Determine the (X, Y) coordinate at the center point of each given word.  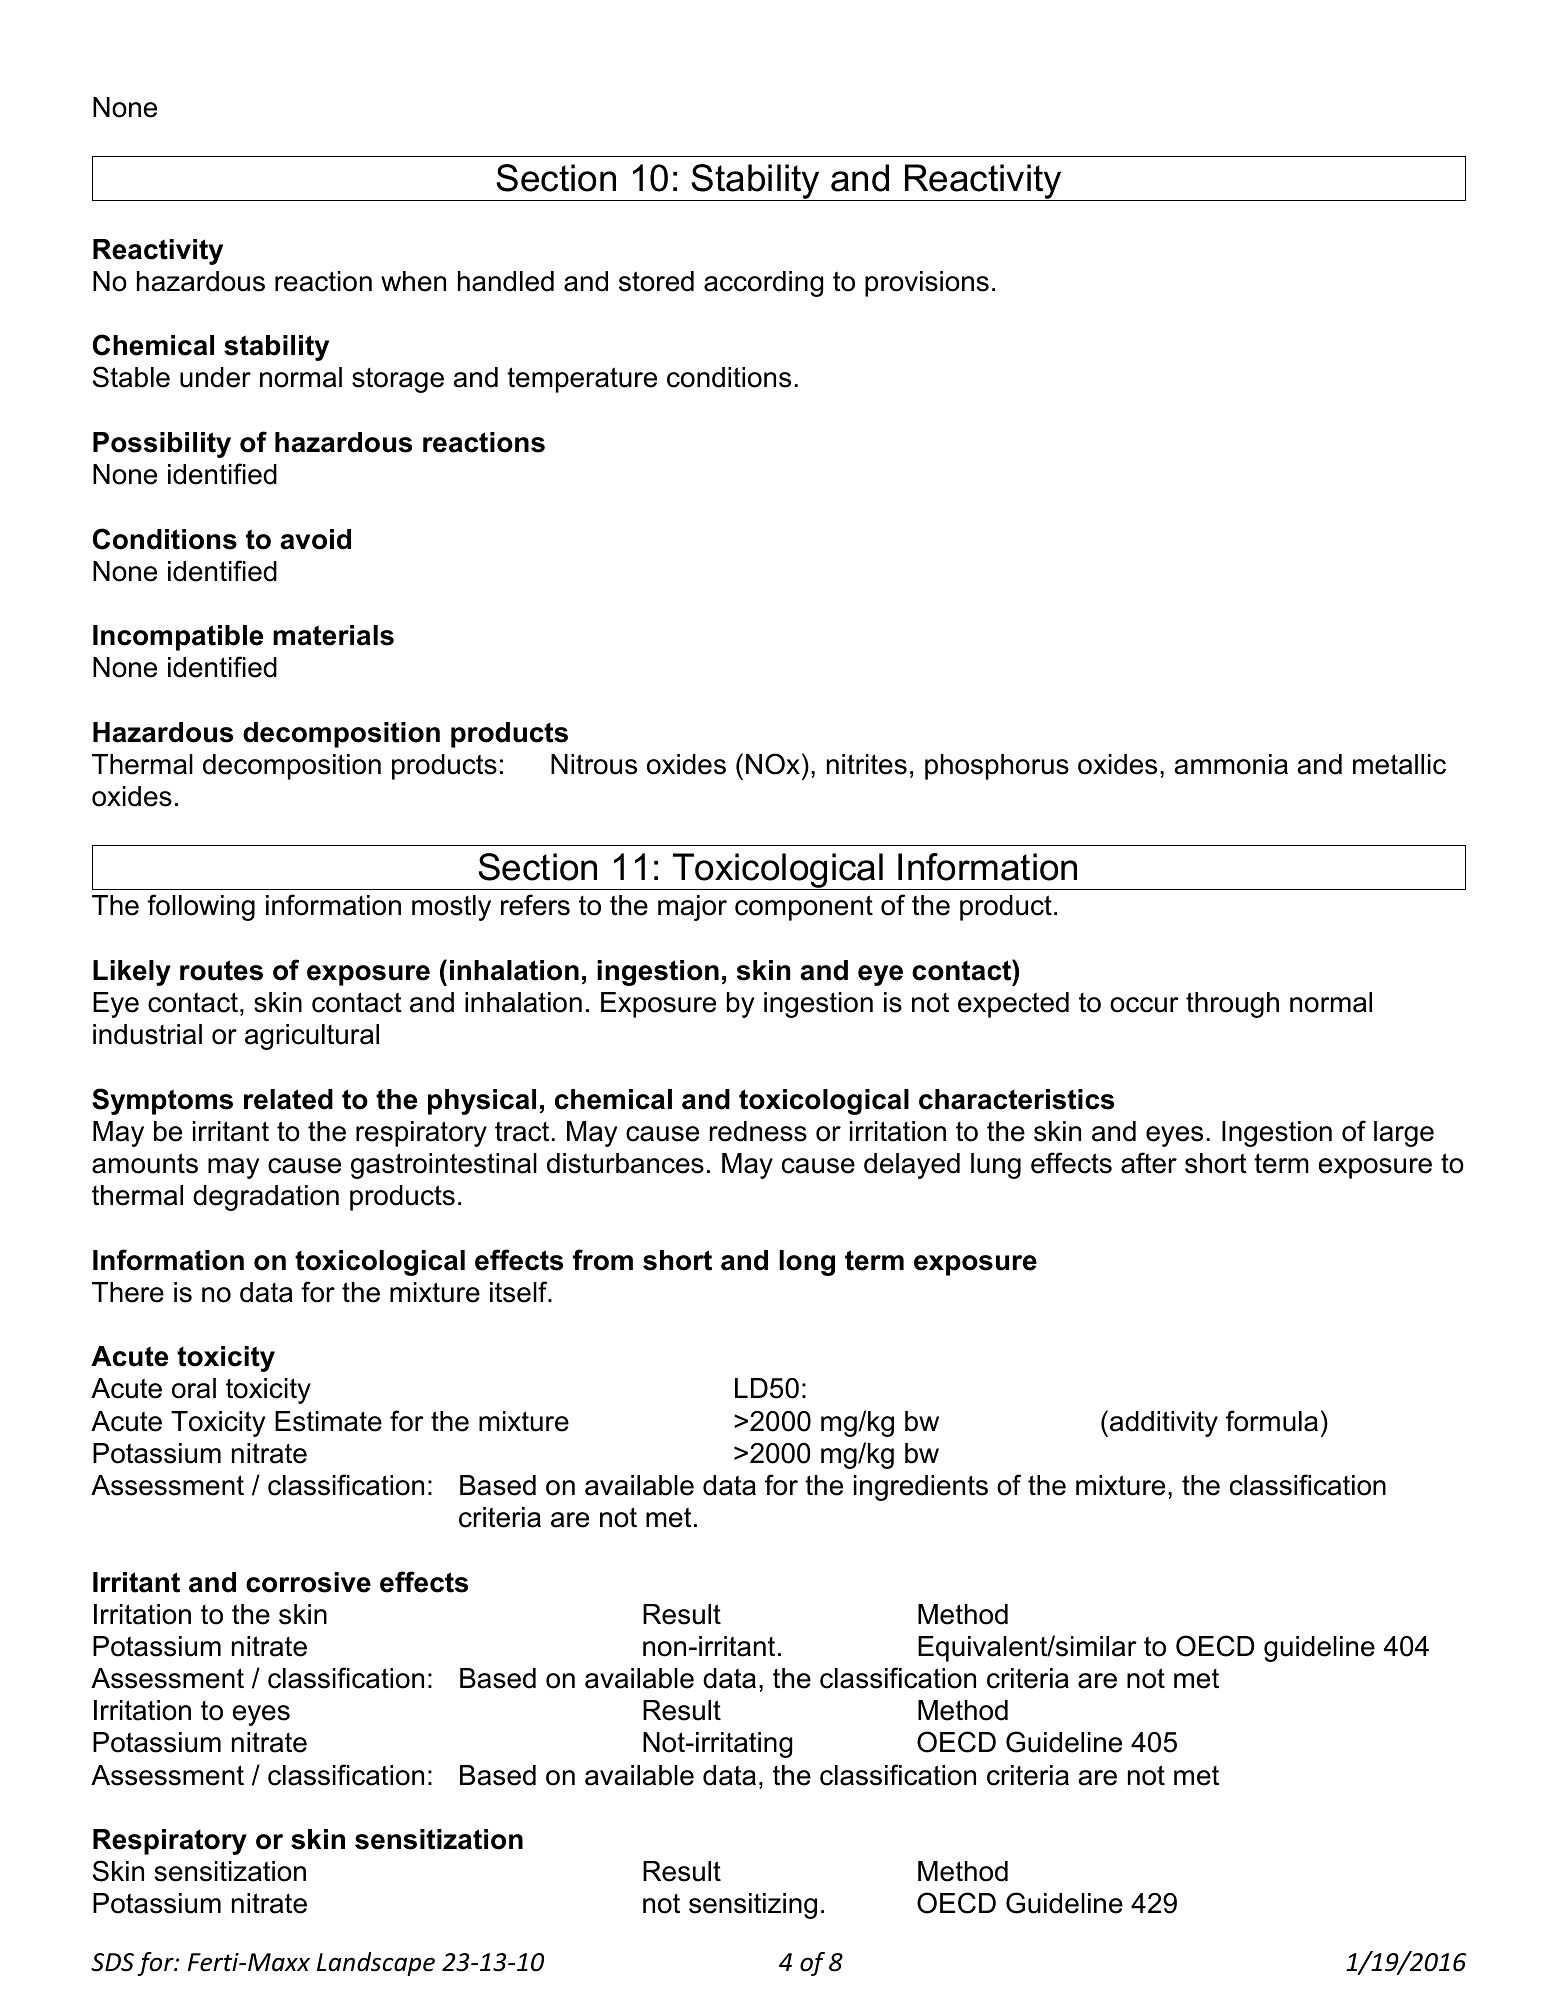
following (201, 907)
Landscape (376, 1964)
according (763, 284)
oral (194, 1388)
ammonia (1231, 764)
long (807, 1263)
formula (1272, 1421)
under (215, 377)
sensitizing (753, 1906)
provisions (927, 284)
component (804, 908)
